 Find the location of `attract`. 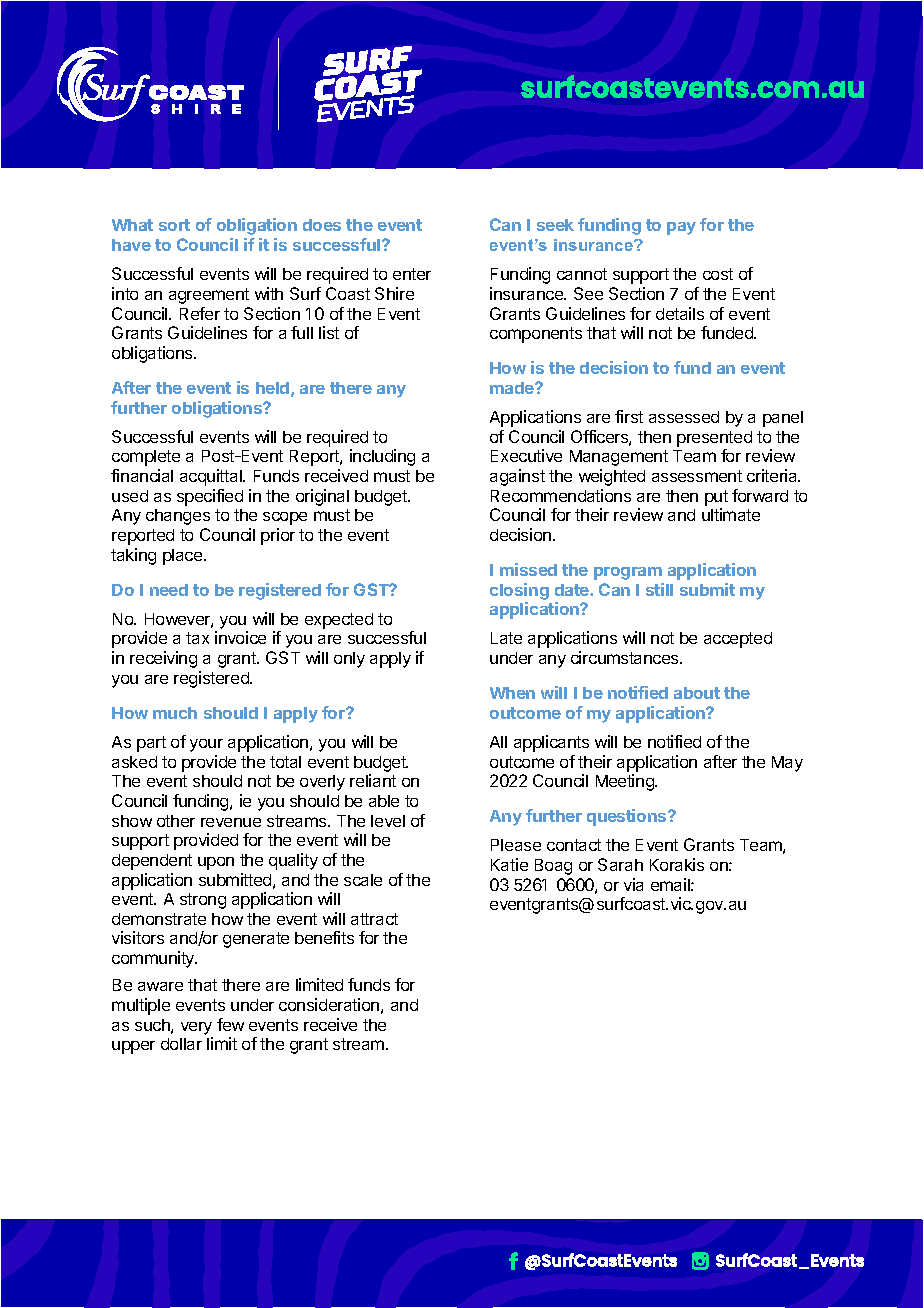

attract is located at coordinates (374, 919).
